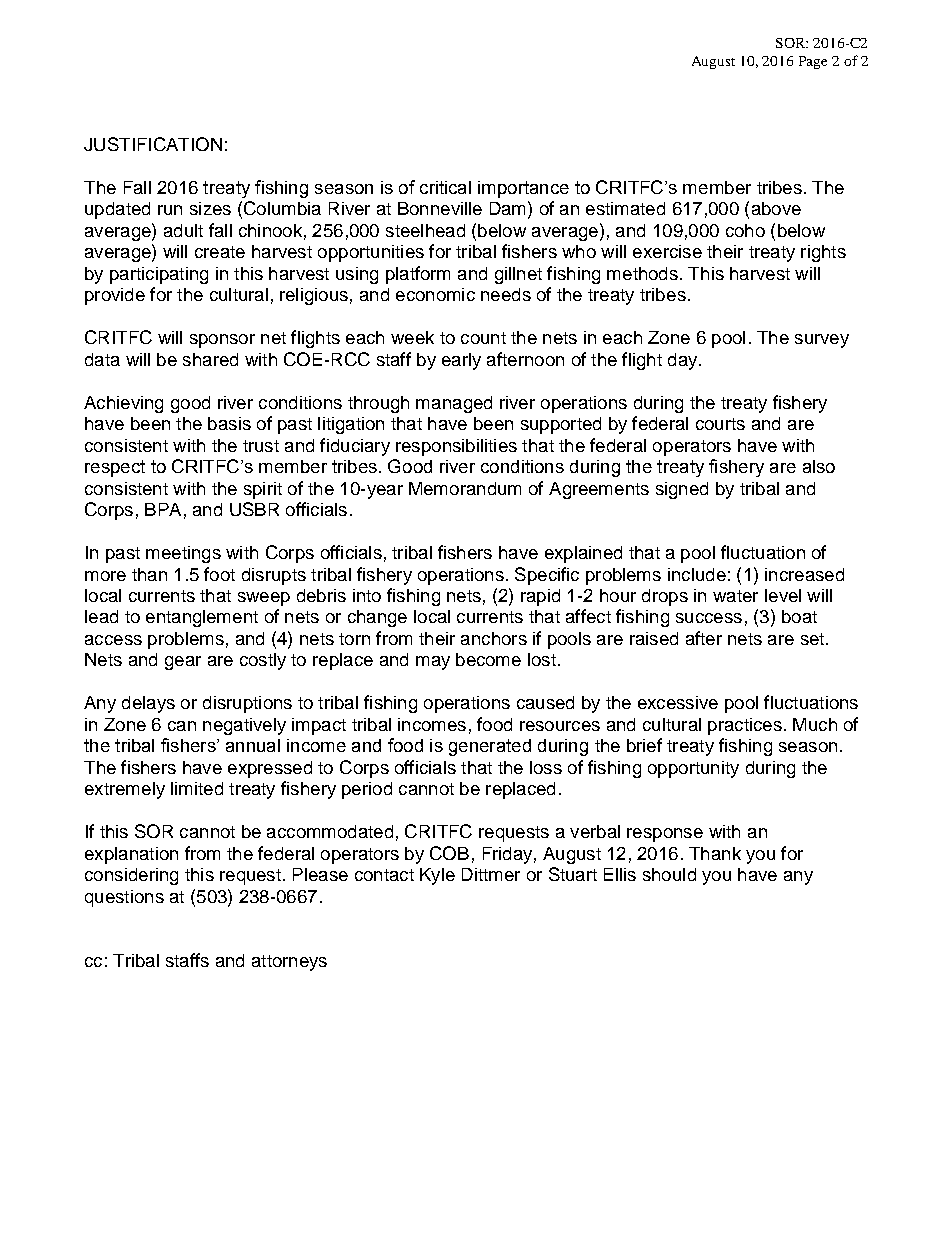 The width and height of the document is (952, 1233). What do you see at coordinates (813, 62) in the document?
I see `Page` at bounding box center [813, 62].
